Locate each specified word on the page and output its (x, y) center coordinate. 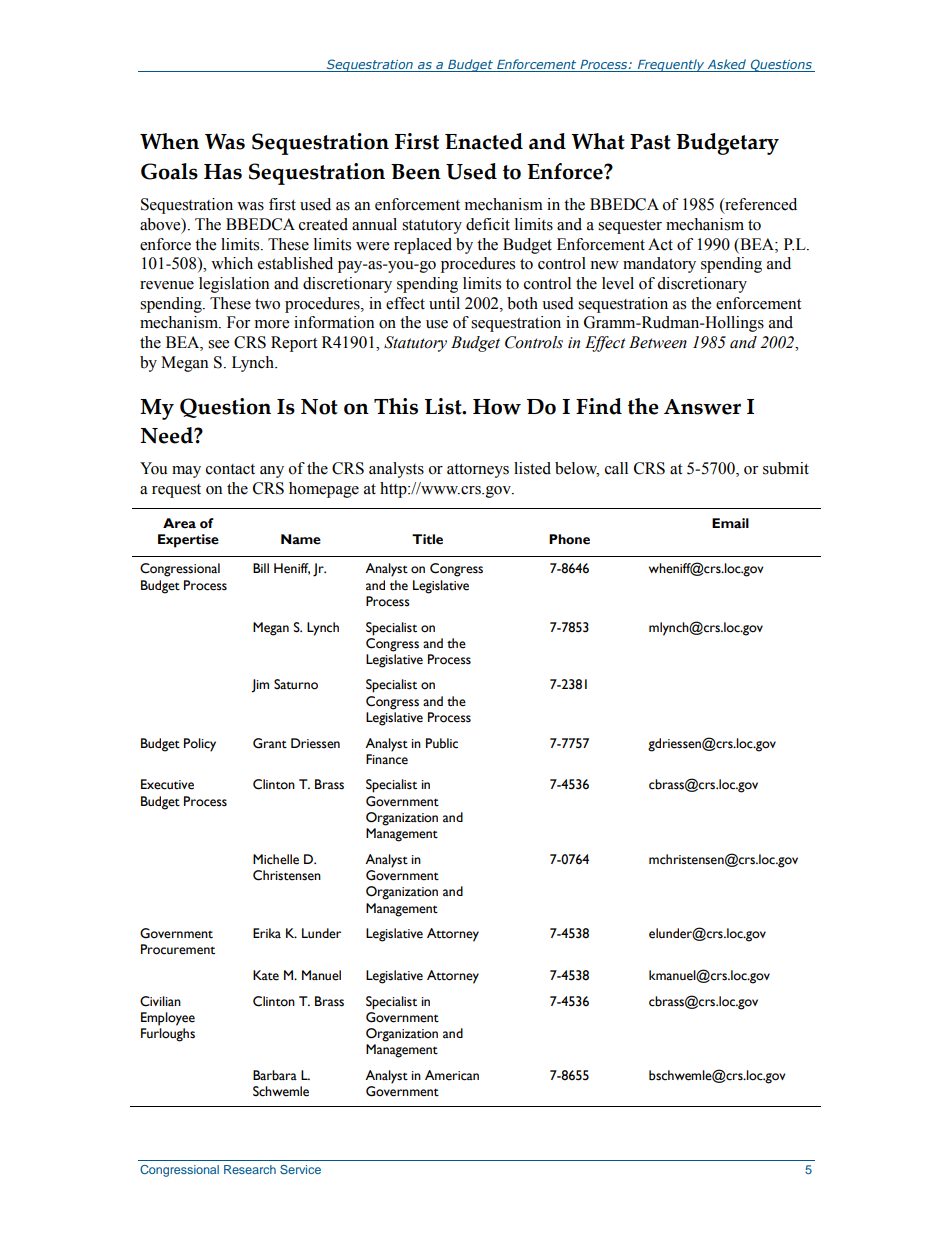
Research (250, 1169)
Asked (727, 64)
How (497, 407)
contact (230, 469)
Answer (702, 407)
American (452, 1075)
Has (223, 172)
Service (300, 1169)
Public (442, 743)
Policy (200, 745)
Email (730, 523)
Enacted (484, 141)
